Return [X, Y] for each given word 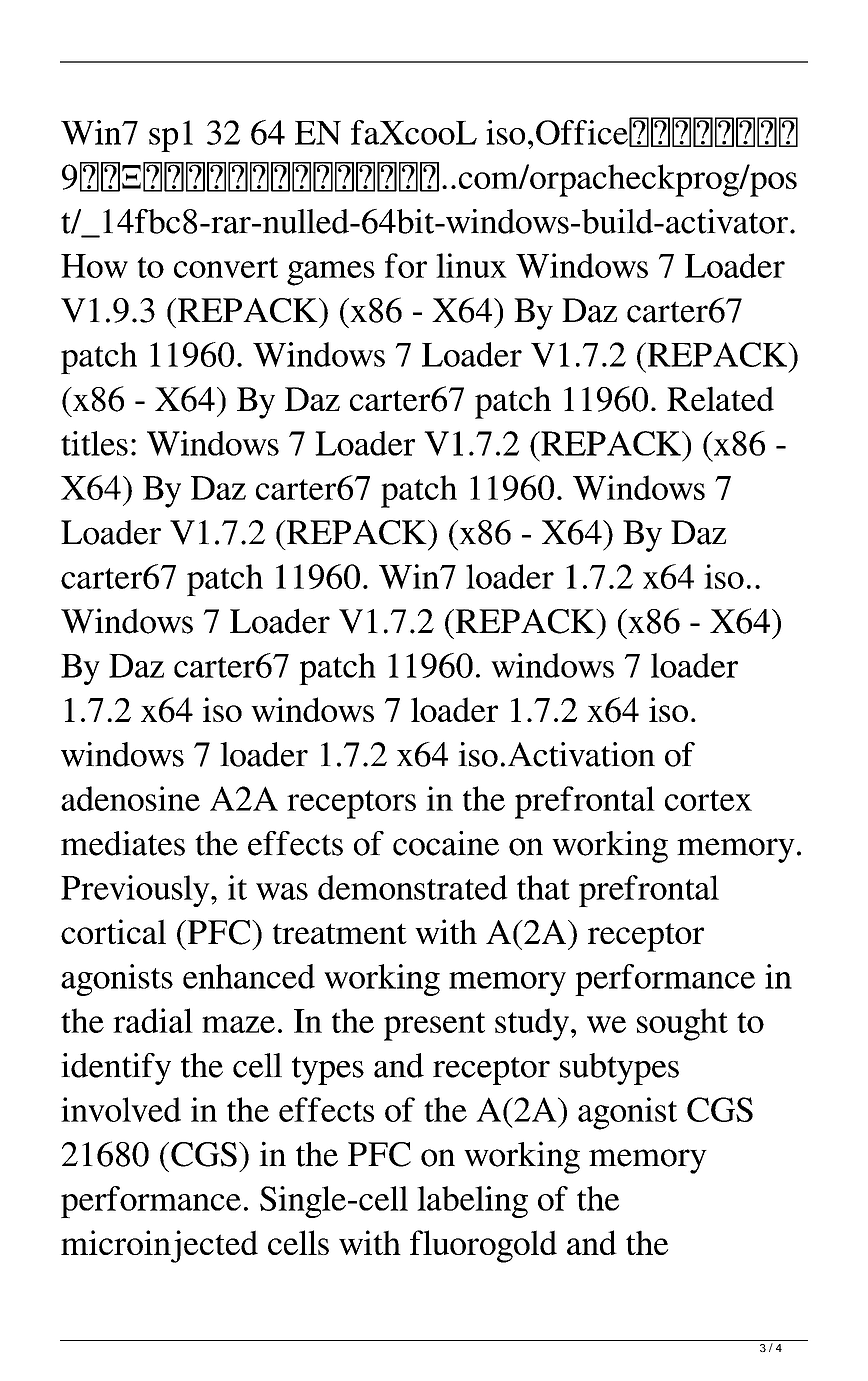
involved [121, 1109]
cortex [708, 800]
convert [226, 267]
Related [720, 398]
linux [471, 265]
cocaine [446, 843]
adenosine [130, 798]
